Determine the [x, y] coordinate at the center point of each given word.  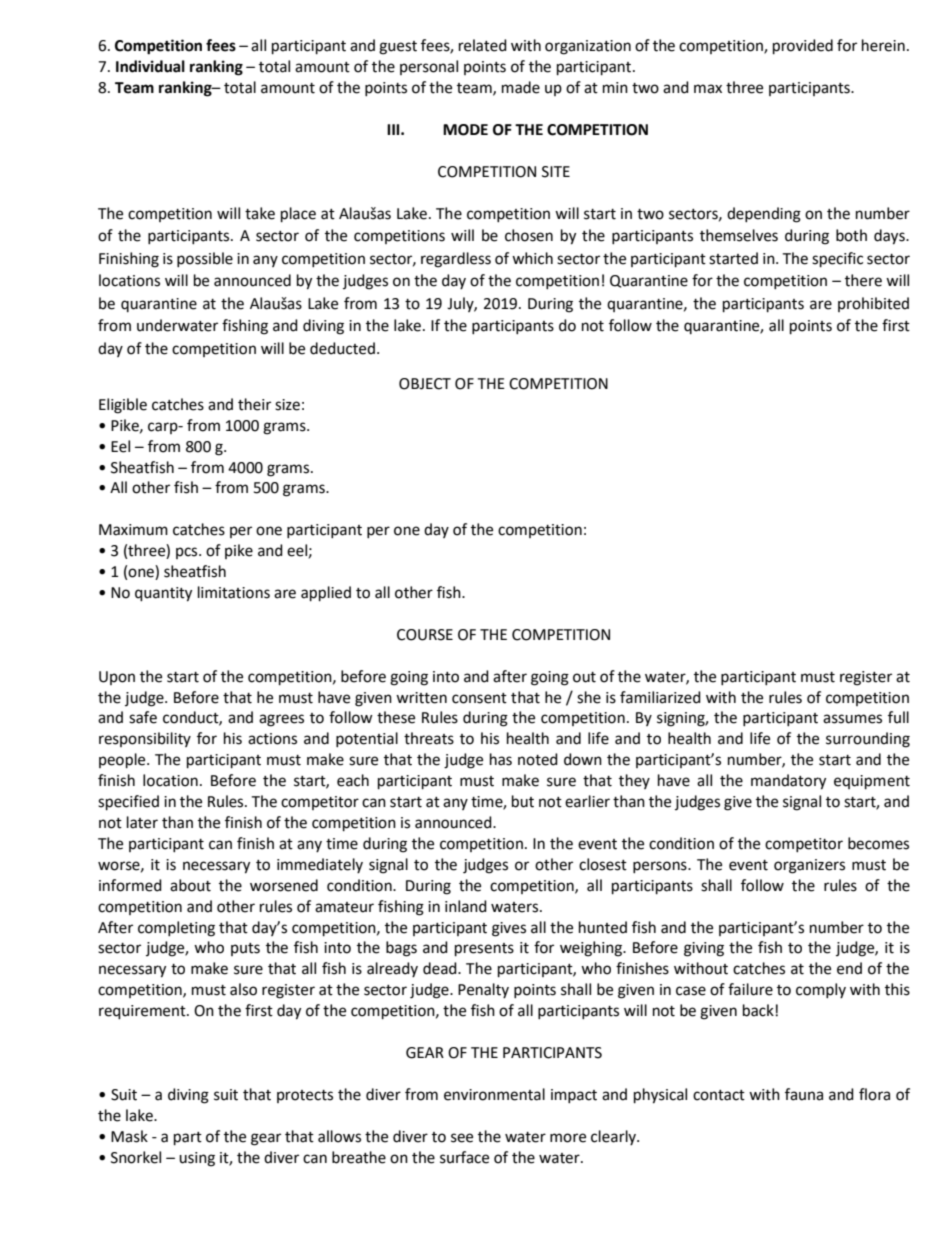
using [197, 1159]
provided [803, 47]
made [521, 87]
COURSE [425, 635]
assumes [852, 719]
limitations [234, 592]
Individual [150, 66]
